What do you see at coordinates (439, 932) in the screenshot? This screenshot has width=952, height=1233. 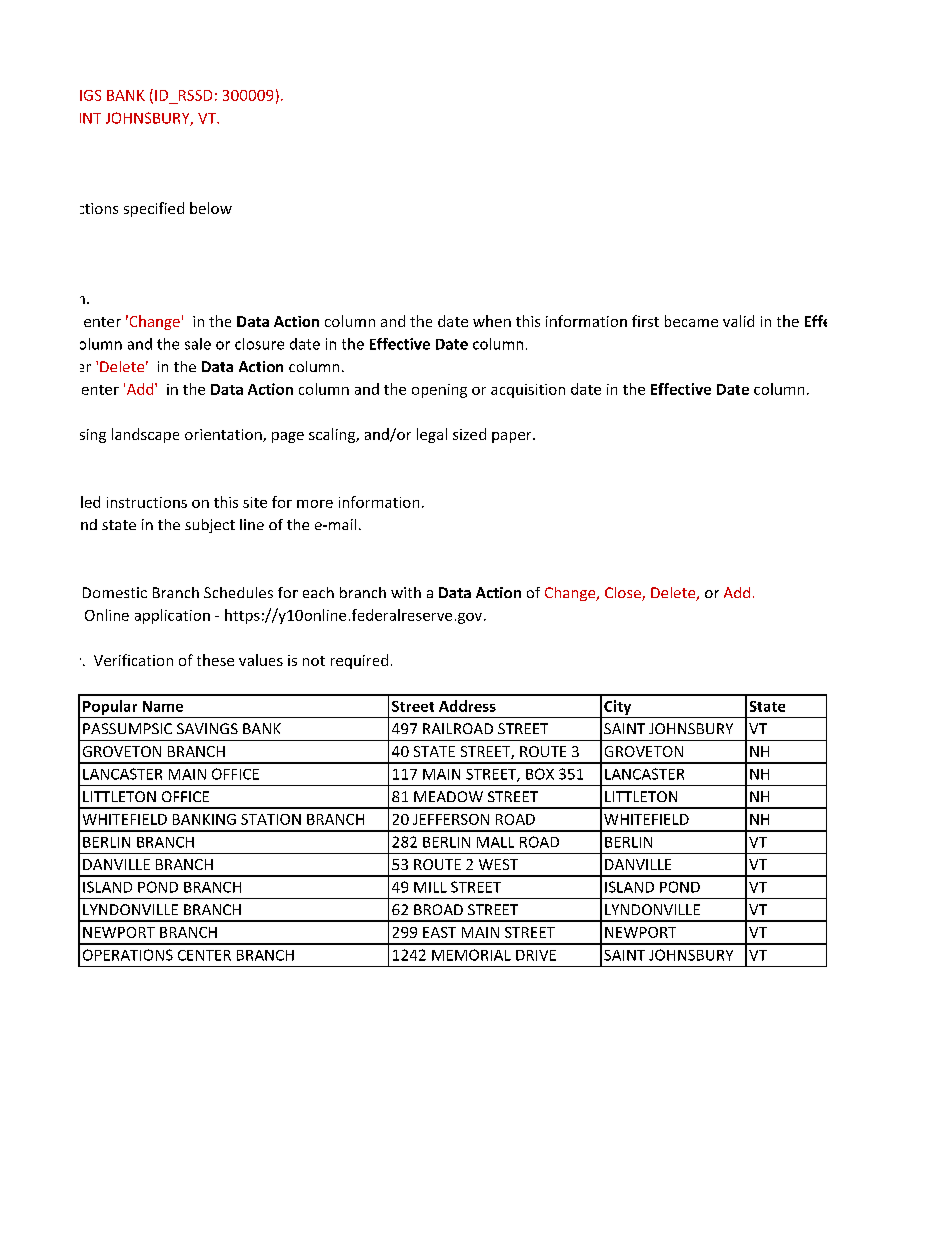 I see `EAST` at bounding box center [439, 932].
